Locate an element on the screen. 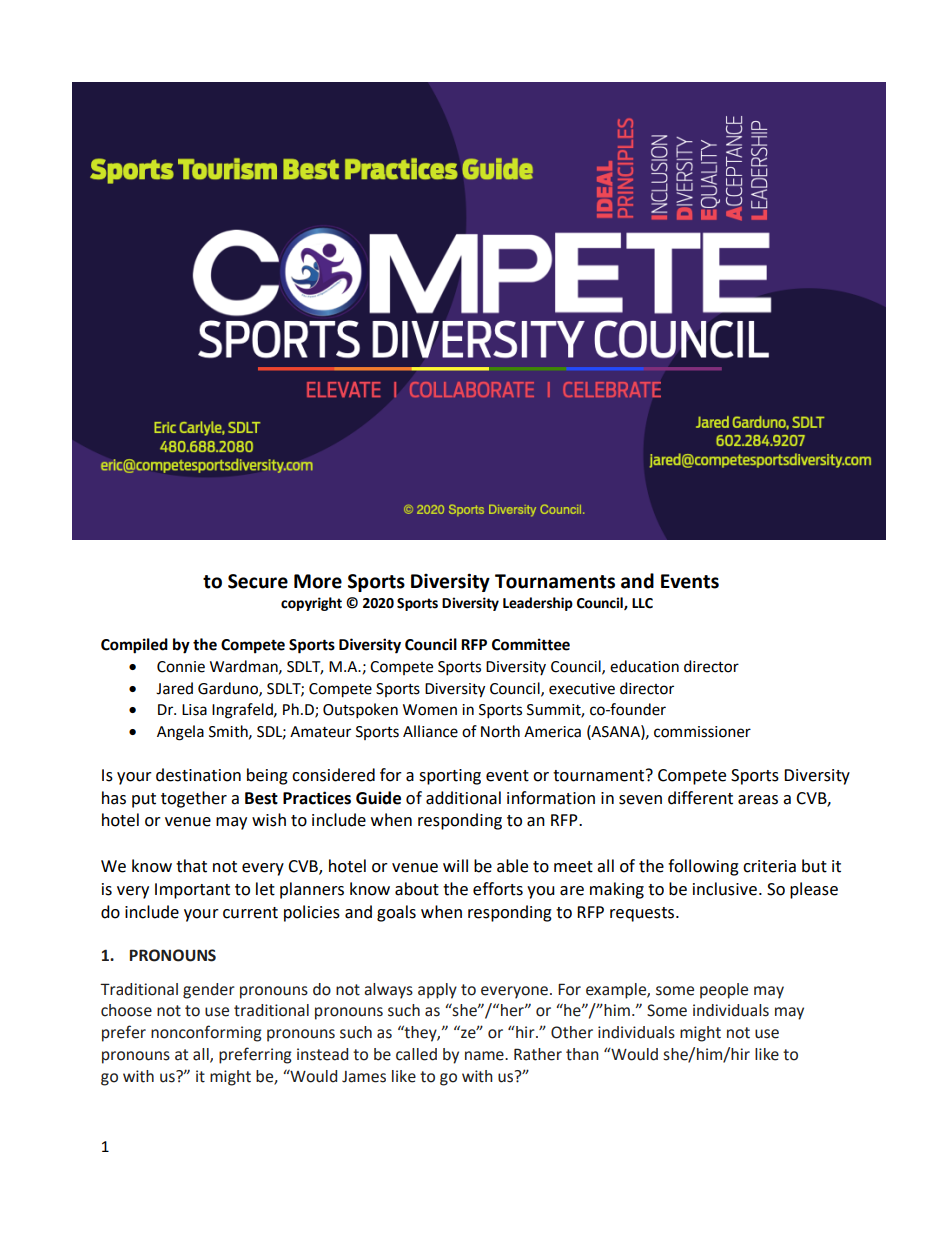 This screenshot has width=952, height=1233. Alliance is located at coordinates (430, 731).
